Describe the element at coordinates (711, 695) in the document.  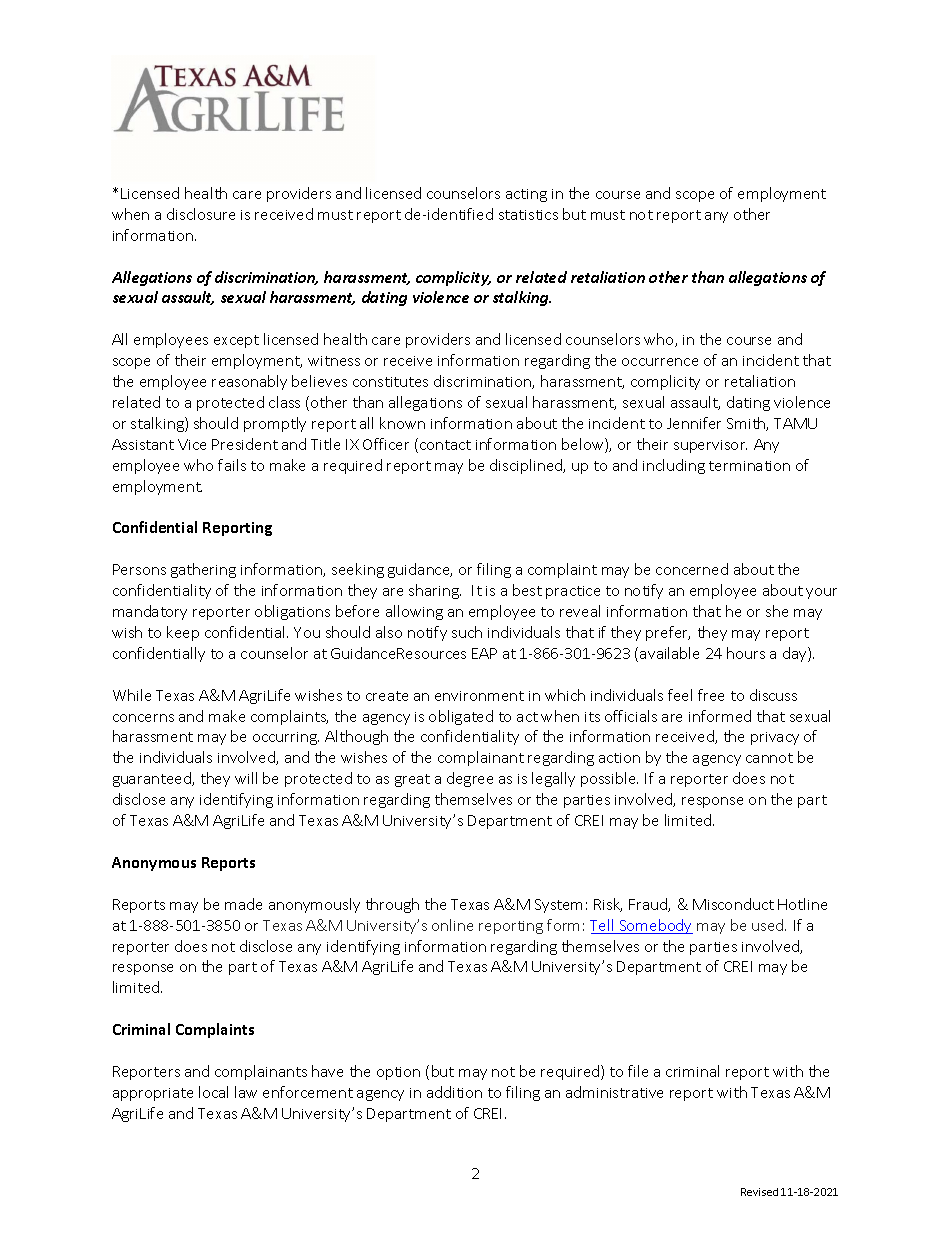
I see `free` at that location.
